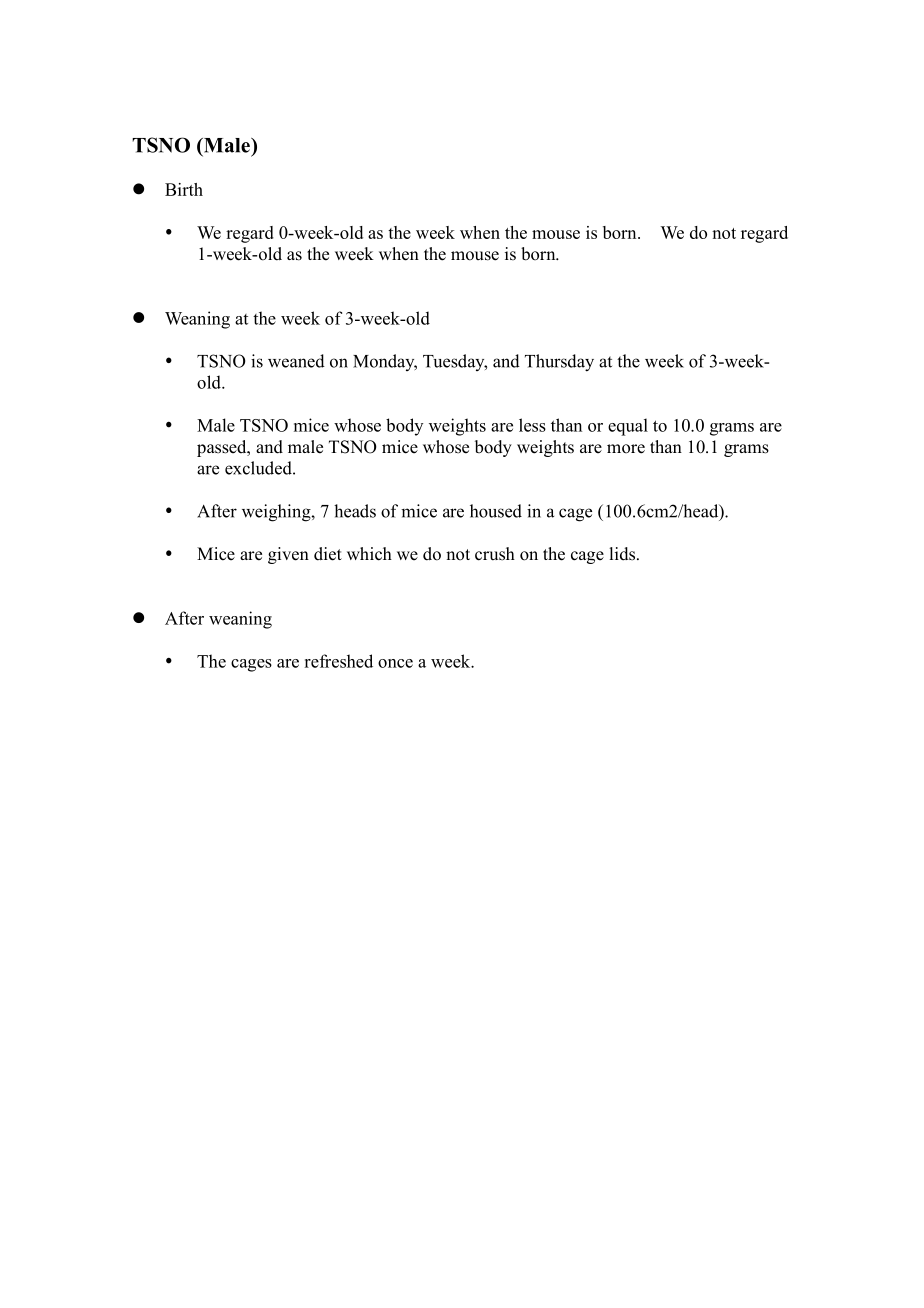  Describe the element at coordinates (385, 362) in the image. I see `Monday` at that location.
